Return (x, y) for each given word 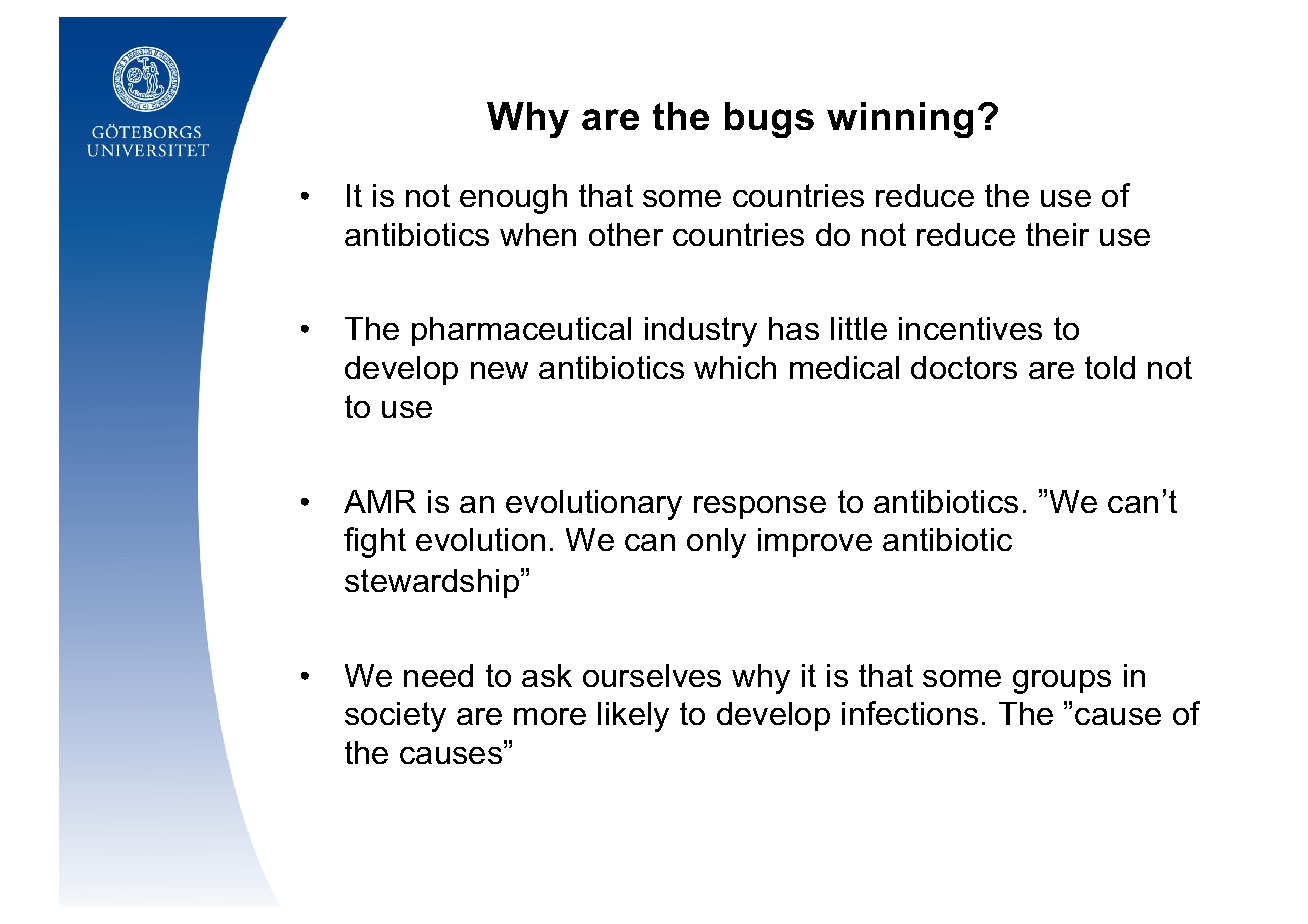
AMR (380, 501)
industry (701, 332)
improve (815, 542)
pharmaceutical (521, 331)
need (438, 675)
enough (513, 199)
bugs (769, 120)
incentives (970, 328)
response (760, 507)
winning (900, 120)
